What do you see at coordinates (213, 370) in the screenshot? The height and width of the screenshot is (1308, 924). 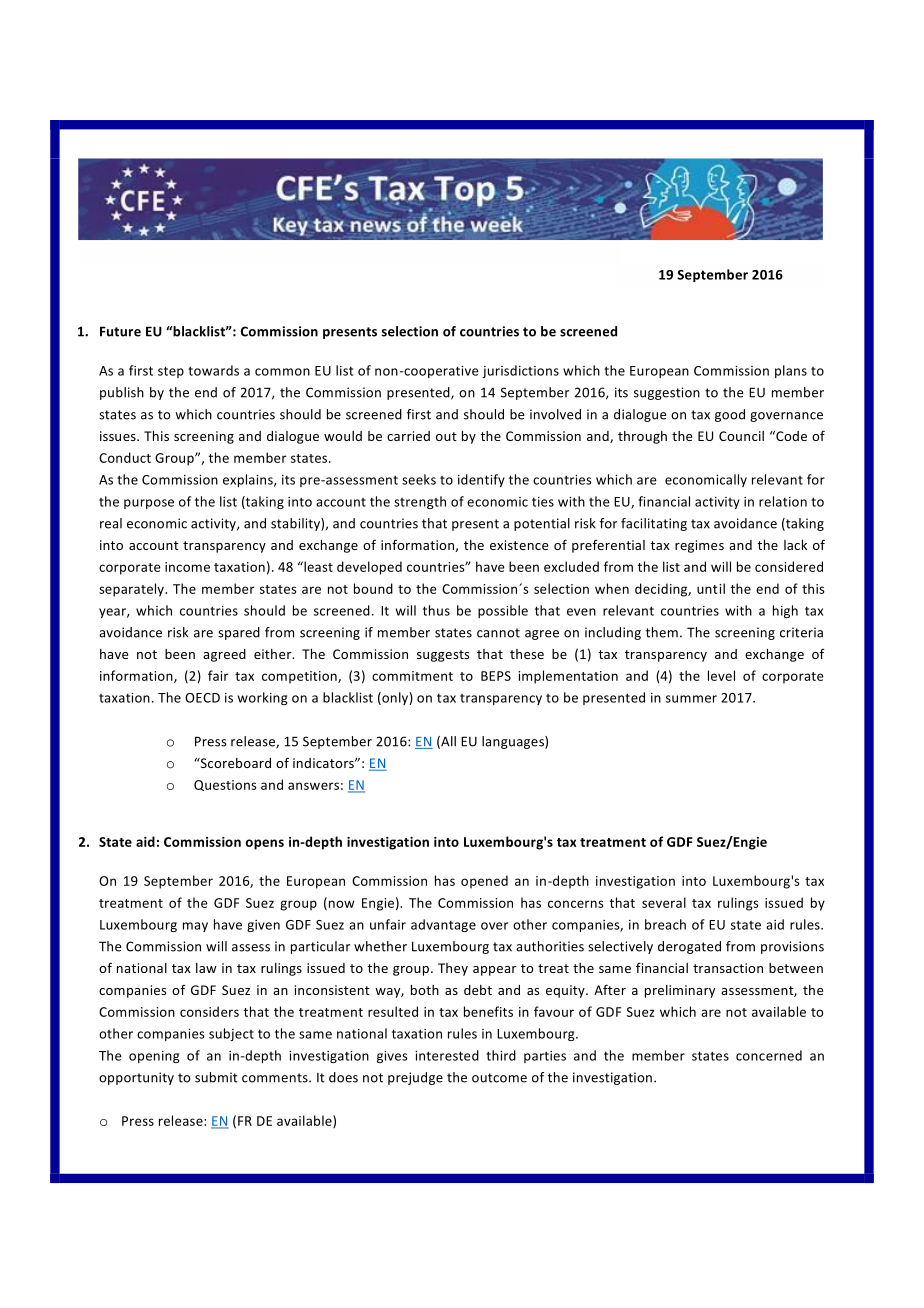 I see `towards` at bounding box center [213, 370].
